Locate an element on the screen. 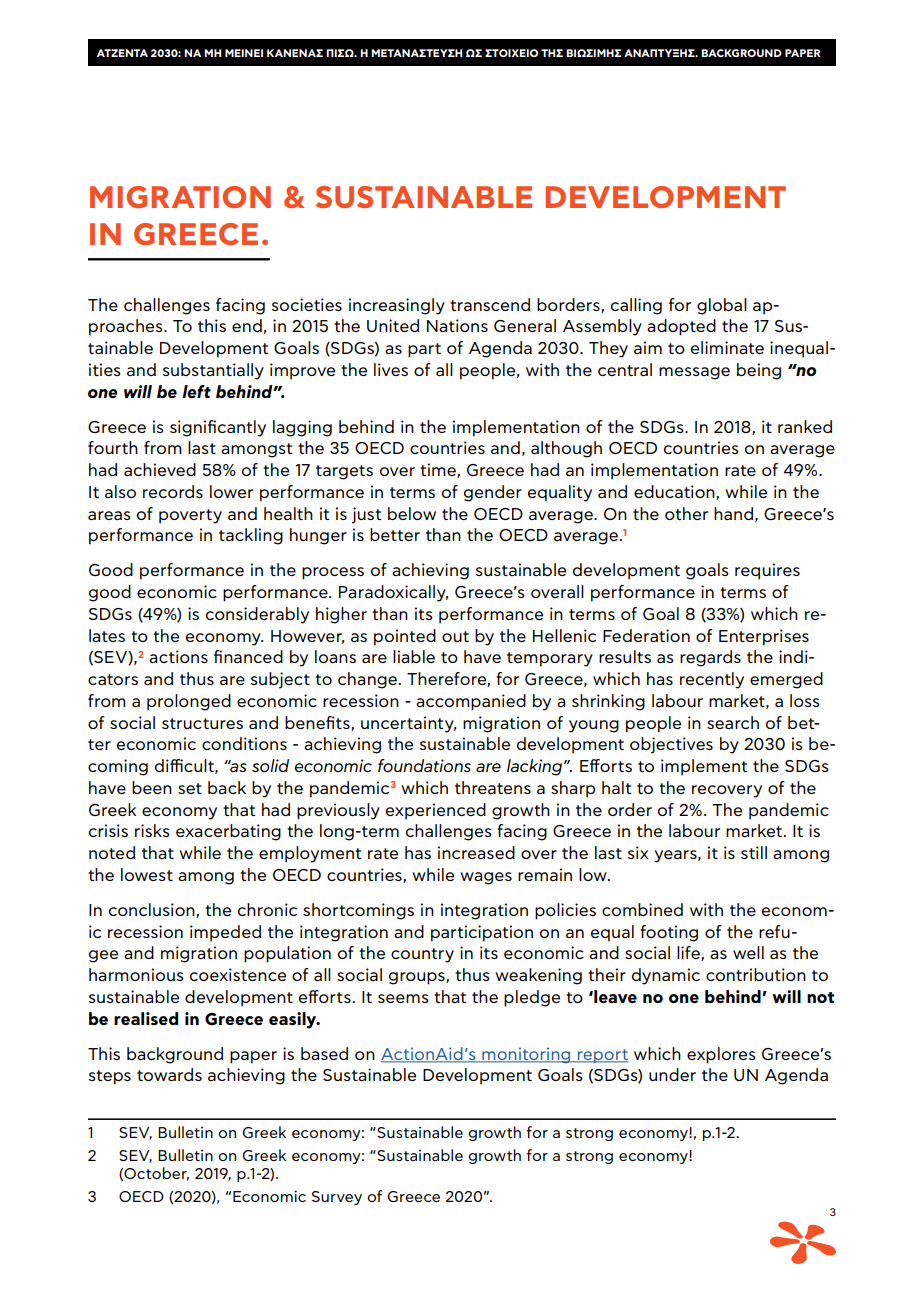  substantially is located at coordinates (213, 371).
